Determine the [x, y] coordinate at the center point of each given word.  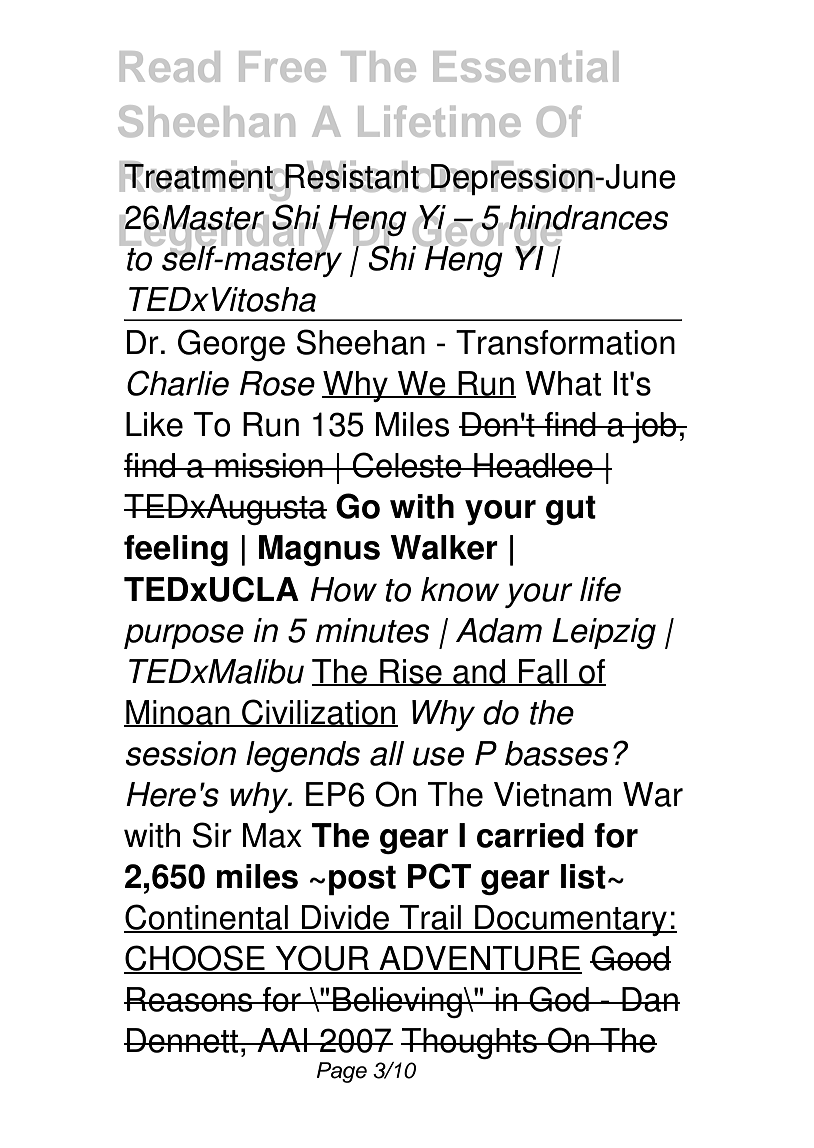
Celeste [407, 465]
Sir [212, 835]
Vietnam [552, 794]
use [438, 756]
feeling [176, 550]
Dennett [182, 1040]
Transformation [565, 342]
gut [571, 510]
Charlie [178, 383]
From [543, 176]
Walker [444, 547]
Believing [397, 1002]
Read [170, 66]
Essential [525, 66]
